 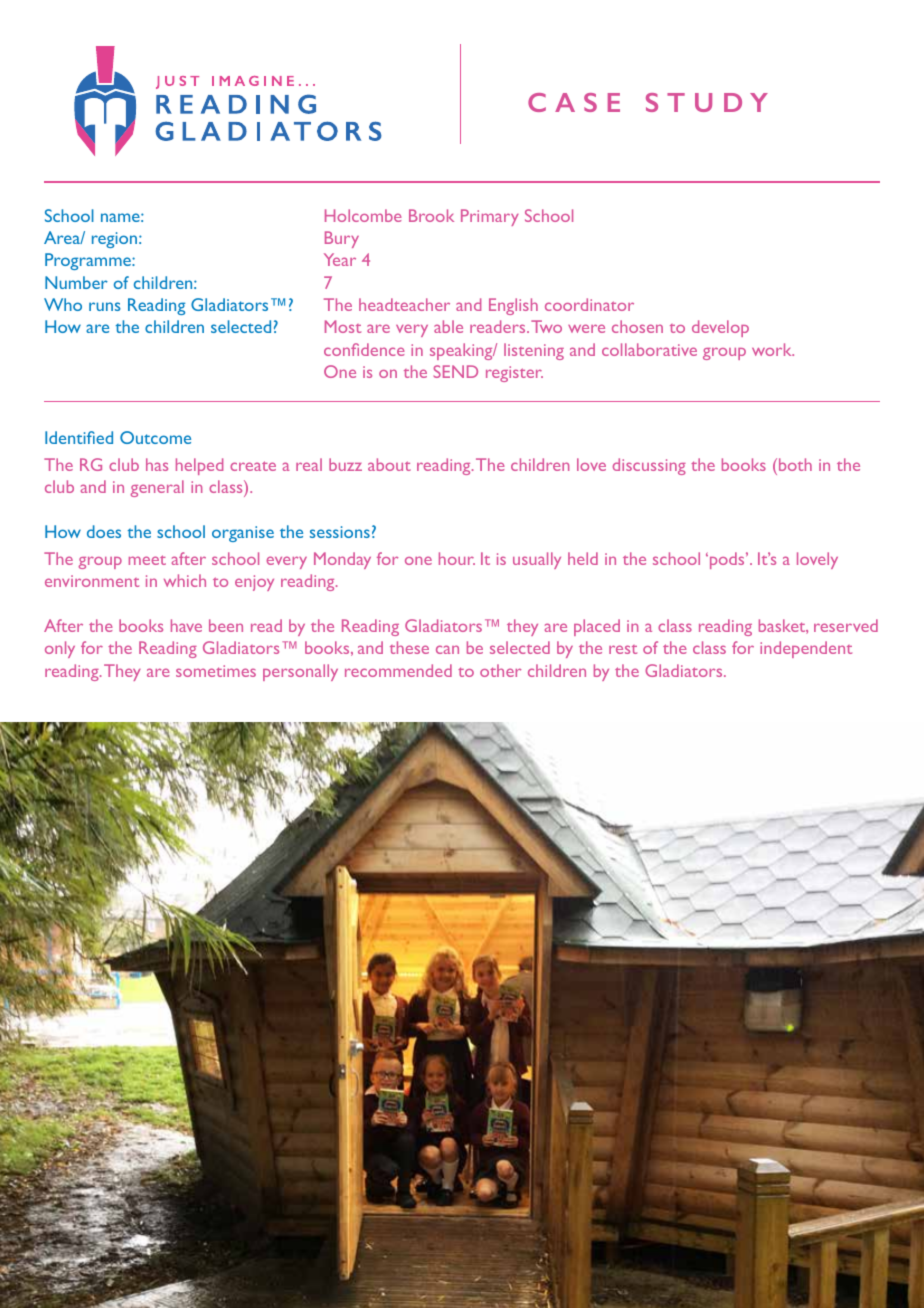 What do you see at coordinates (216, 671) in the screenshot?
I see `sometimes` at bounding box center [216, 671].
